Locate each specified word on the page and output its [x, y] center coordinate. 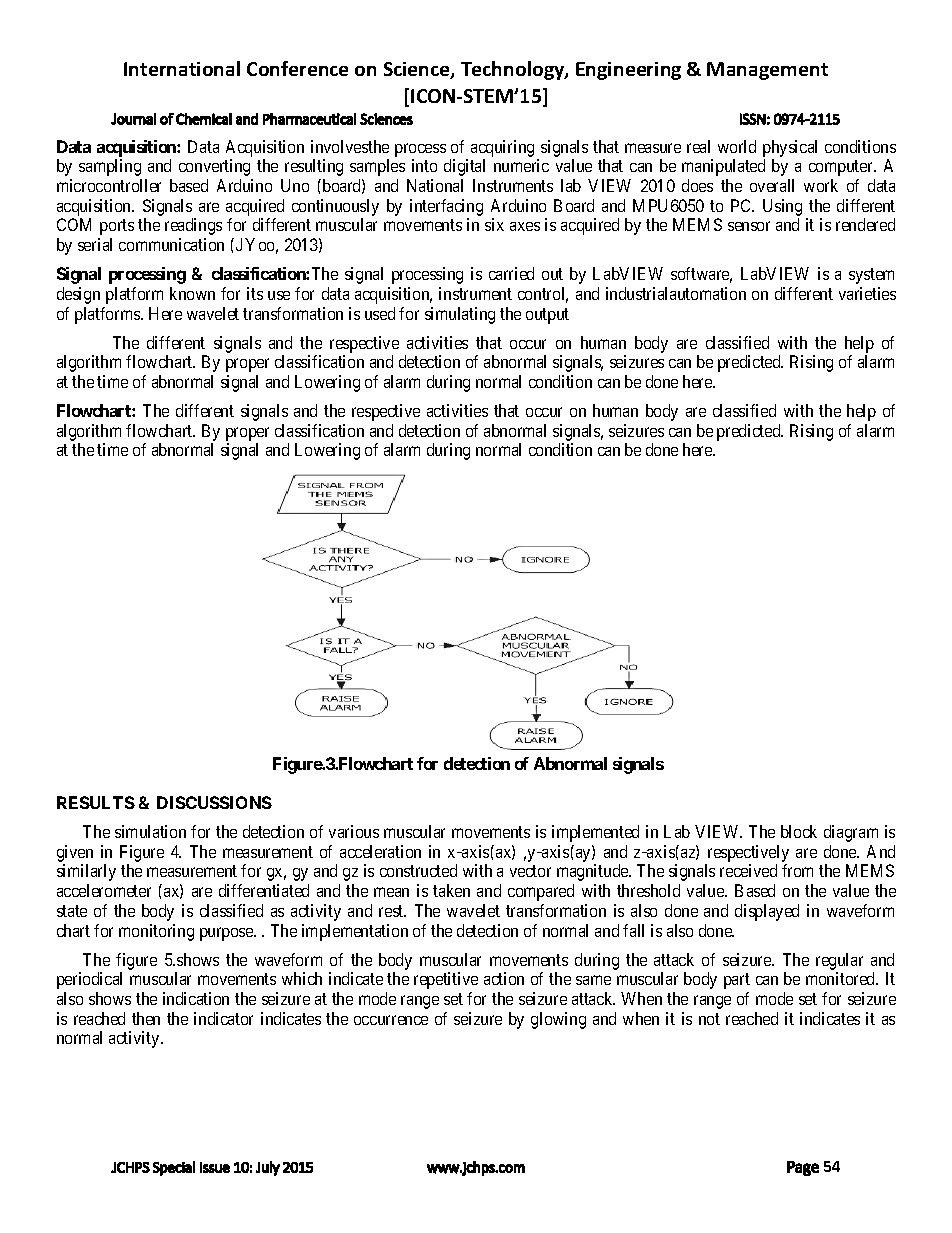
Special [174, 1168]
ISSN [753, 119]
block [799, 831]
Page [803, 1168]
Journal [133, 119]
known [192, 293]
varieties [867, 293]
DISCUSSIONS [214, 802]
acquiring [502, 148]
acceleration [380, 851]
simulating [460, 315]
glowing [558, 1020]
